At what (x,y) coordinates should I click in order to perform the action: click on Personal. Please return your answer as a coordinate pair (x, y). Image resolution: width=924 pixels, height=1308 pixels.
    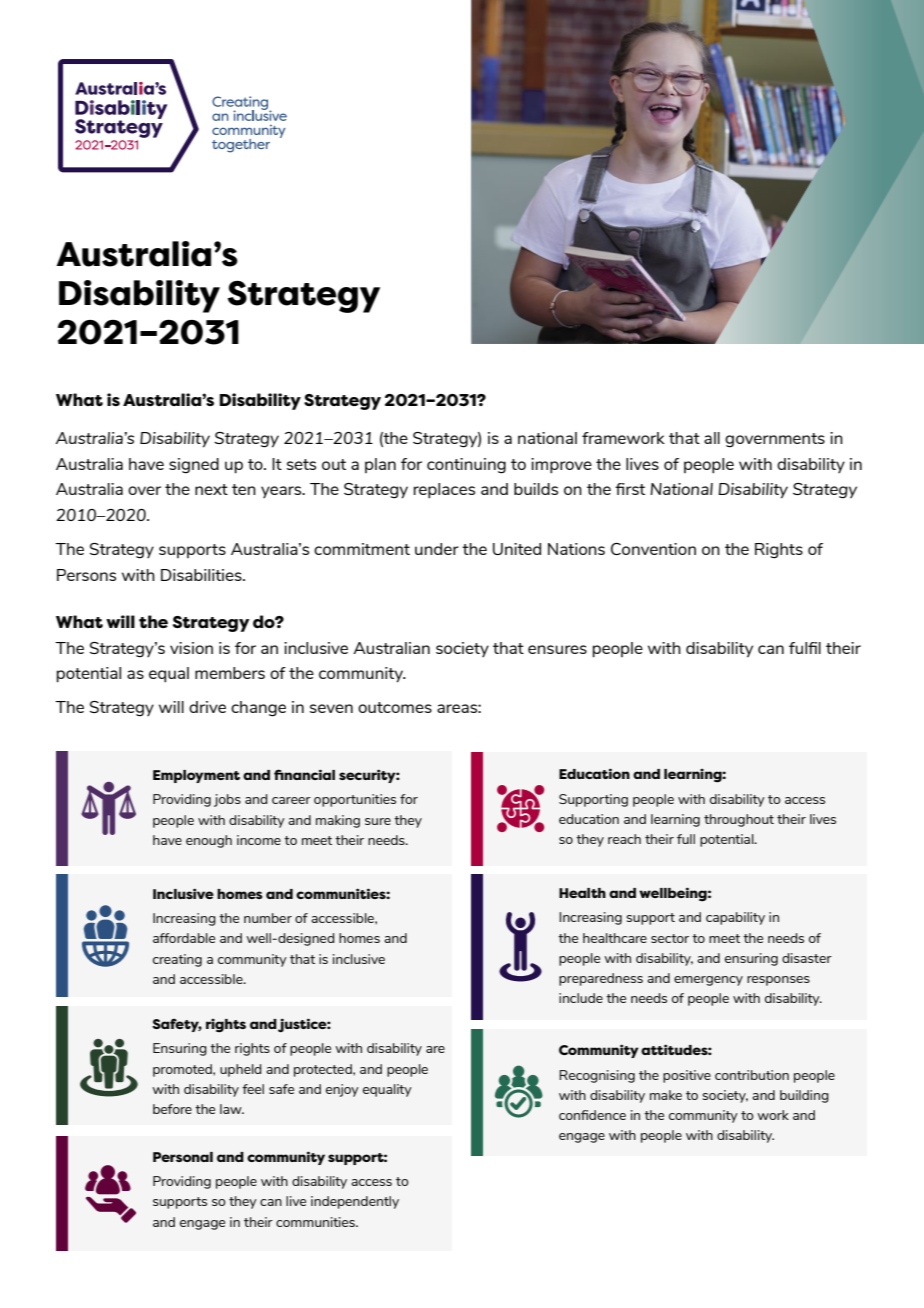
    Looking at the image, I should click on (183, 1157).
